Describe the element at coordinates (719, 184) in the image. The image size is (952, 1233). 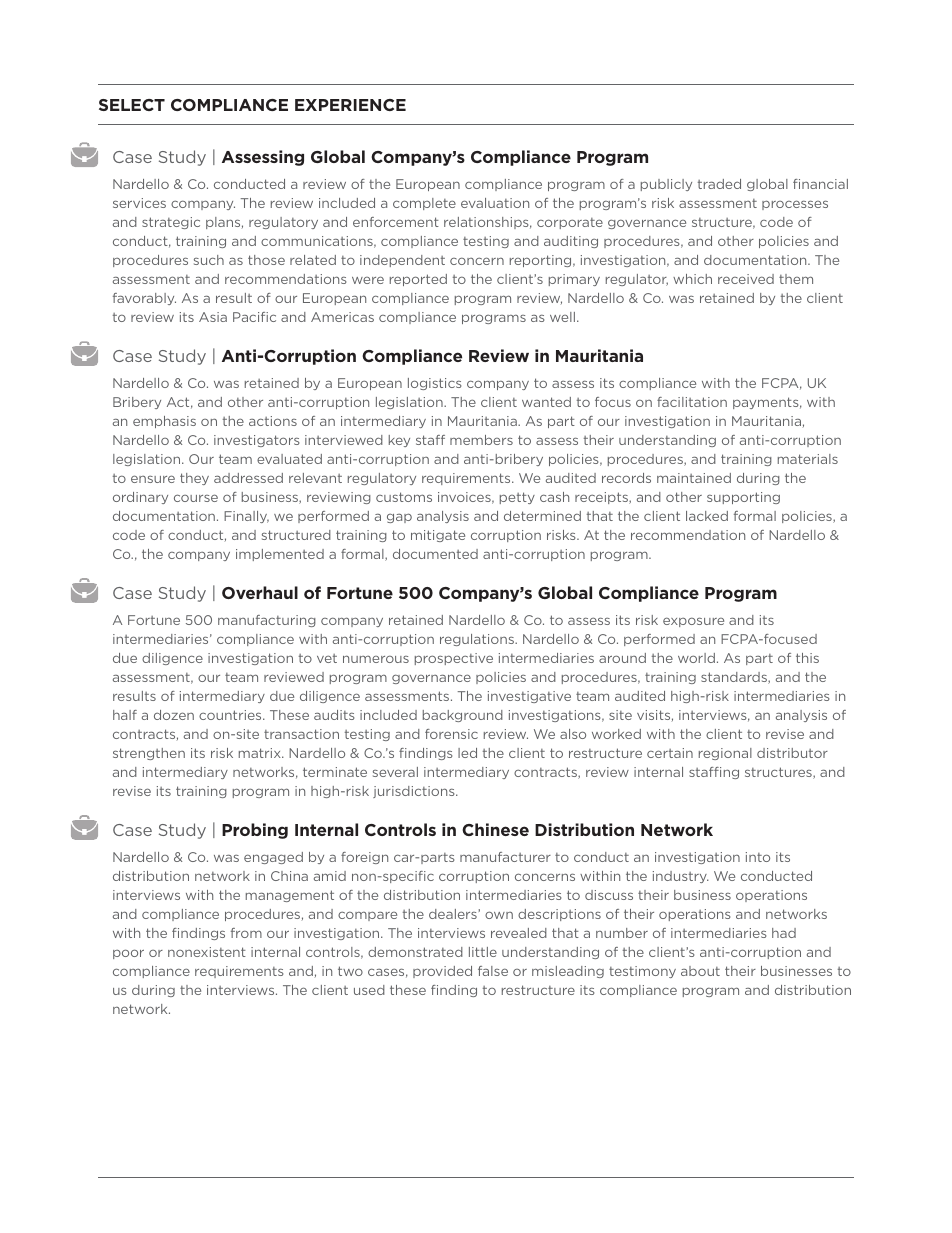
I see `traded` at that location.
